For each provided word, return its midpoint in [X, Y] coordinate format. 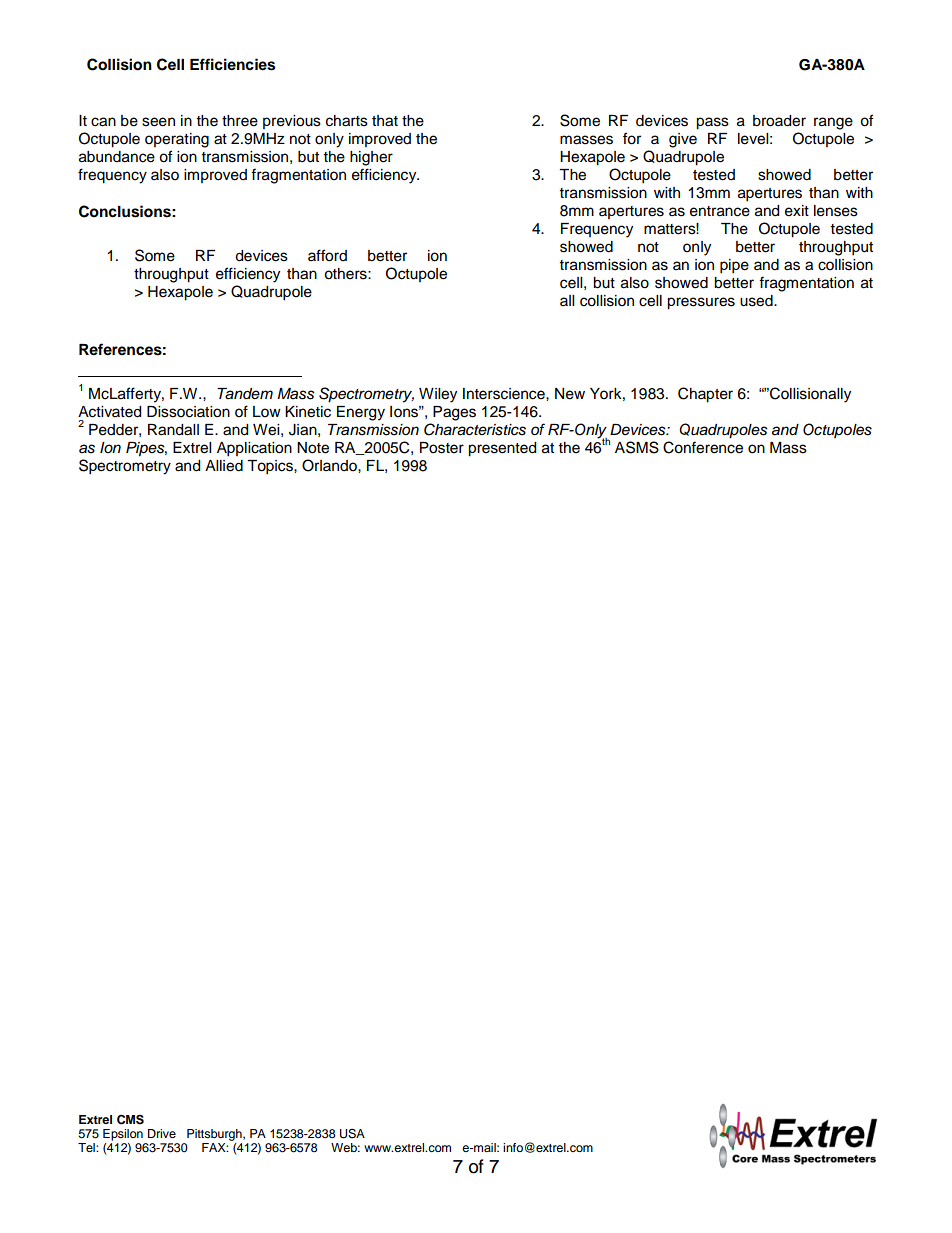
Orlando [330, 465]
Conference [703, 447]
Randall [173, 430]
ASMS [637, 447]
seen [158, 122]
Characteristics [475, 429]
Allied [224, 466]
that [385, 121]
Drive [162, 1133]
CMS [130, 1119]
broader [779, 121]
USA [352, 1134]
